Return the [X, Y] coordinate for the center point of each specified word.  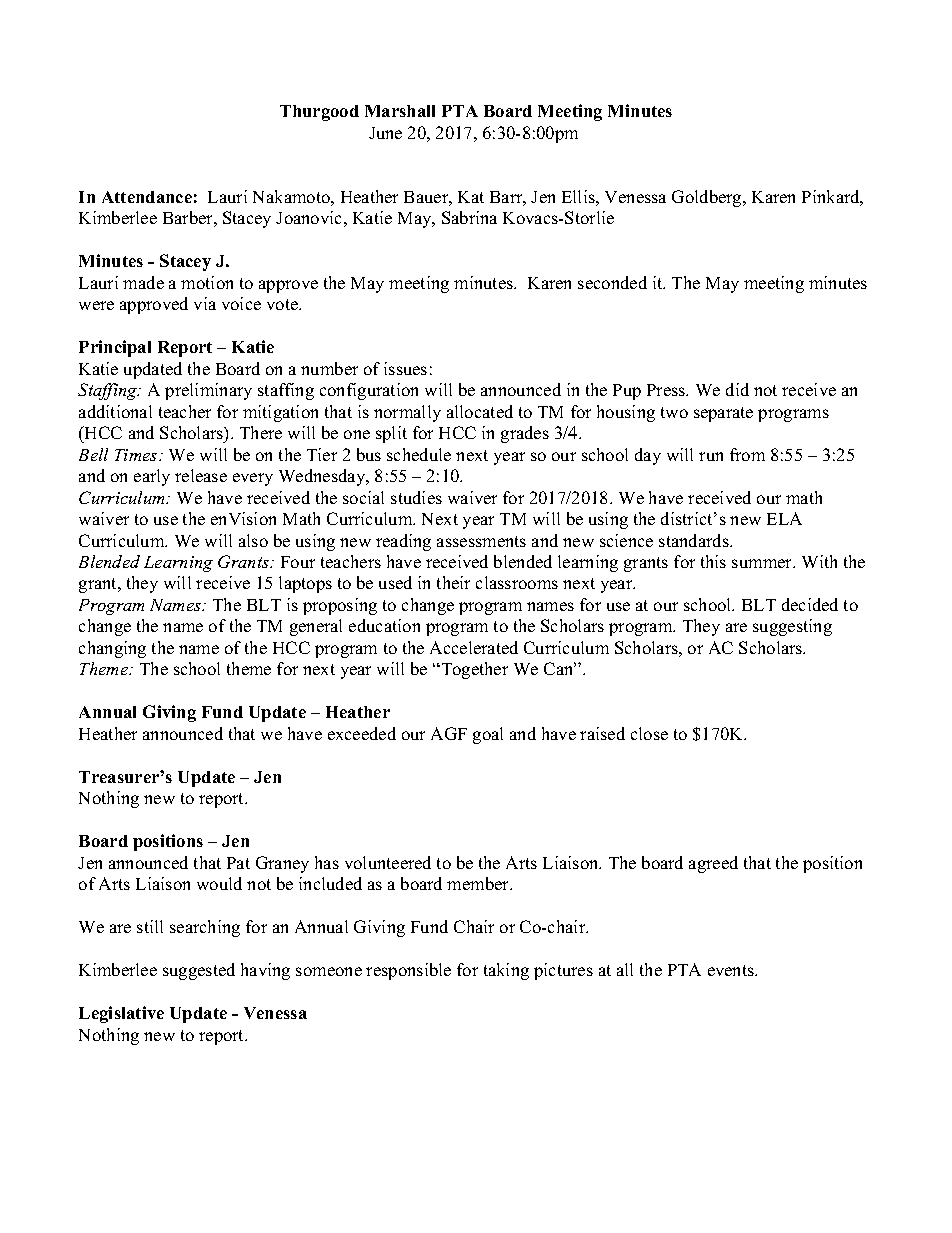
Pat [238, 863]
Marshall [400, 111]
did [737, 389]
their [453, 582]
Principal [115, 348]
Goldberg [708, 198]
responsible [408, 971]
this [713, 561]
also [253, 540]
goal [488, 735]
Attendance [147, 197]
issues [405, 368]
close [649, 733]
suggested [199, 971]
